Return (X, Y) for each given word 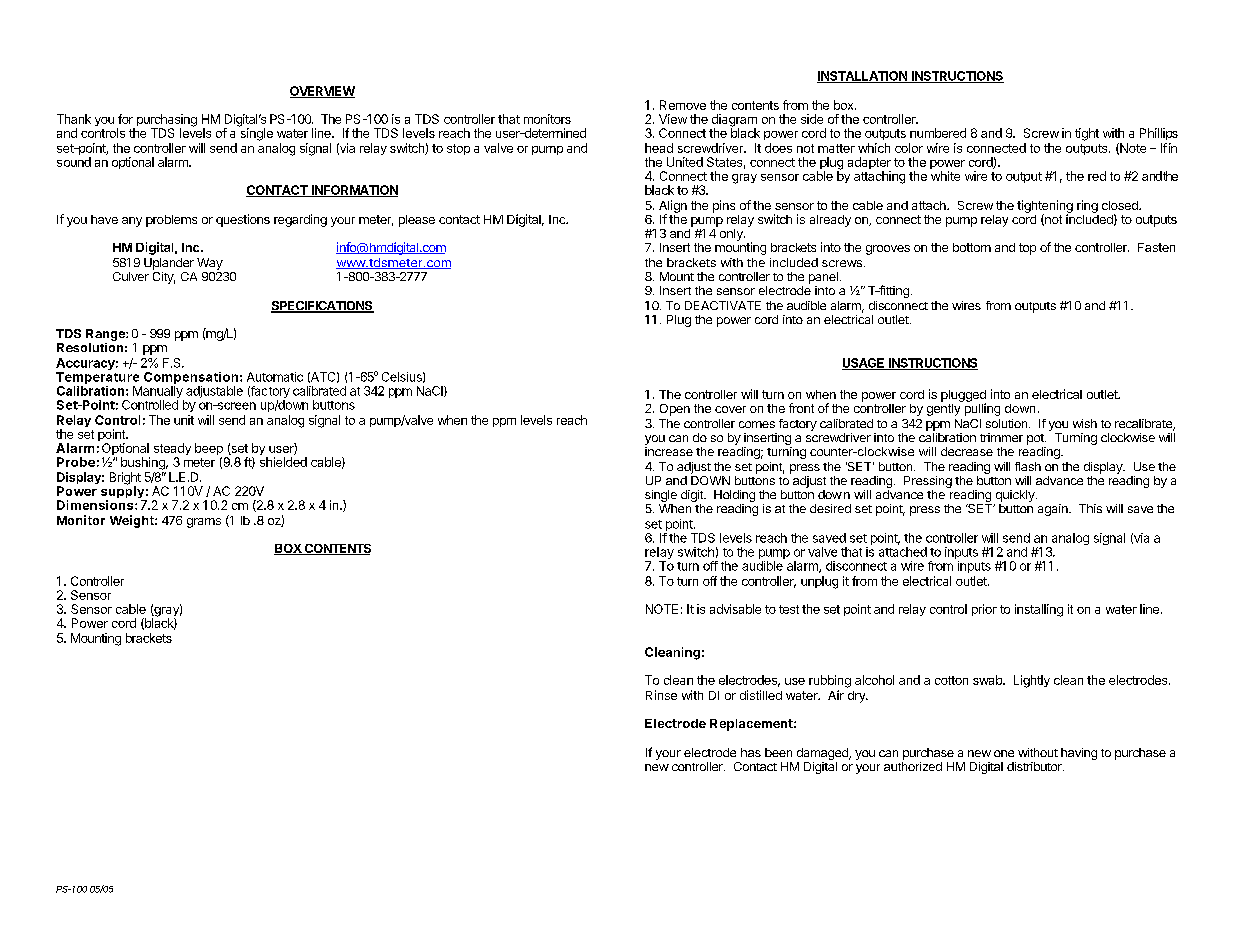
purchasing (165, 121)
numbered (938, 133)
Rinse (661, 695)
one (1004, 753)
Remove (683, 105)
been (778, 752)
